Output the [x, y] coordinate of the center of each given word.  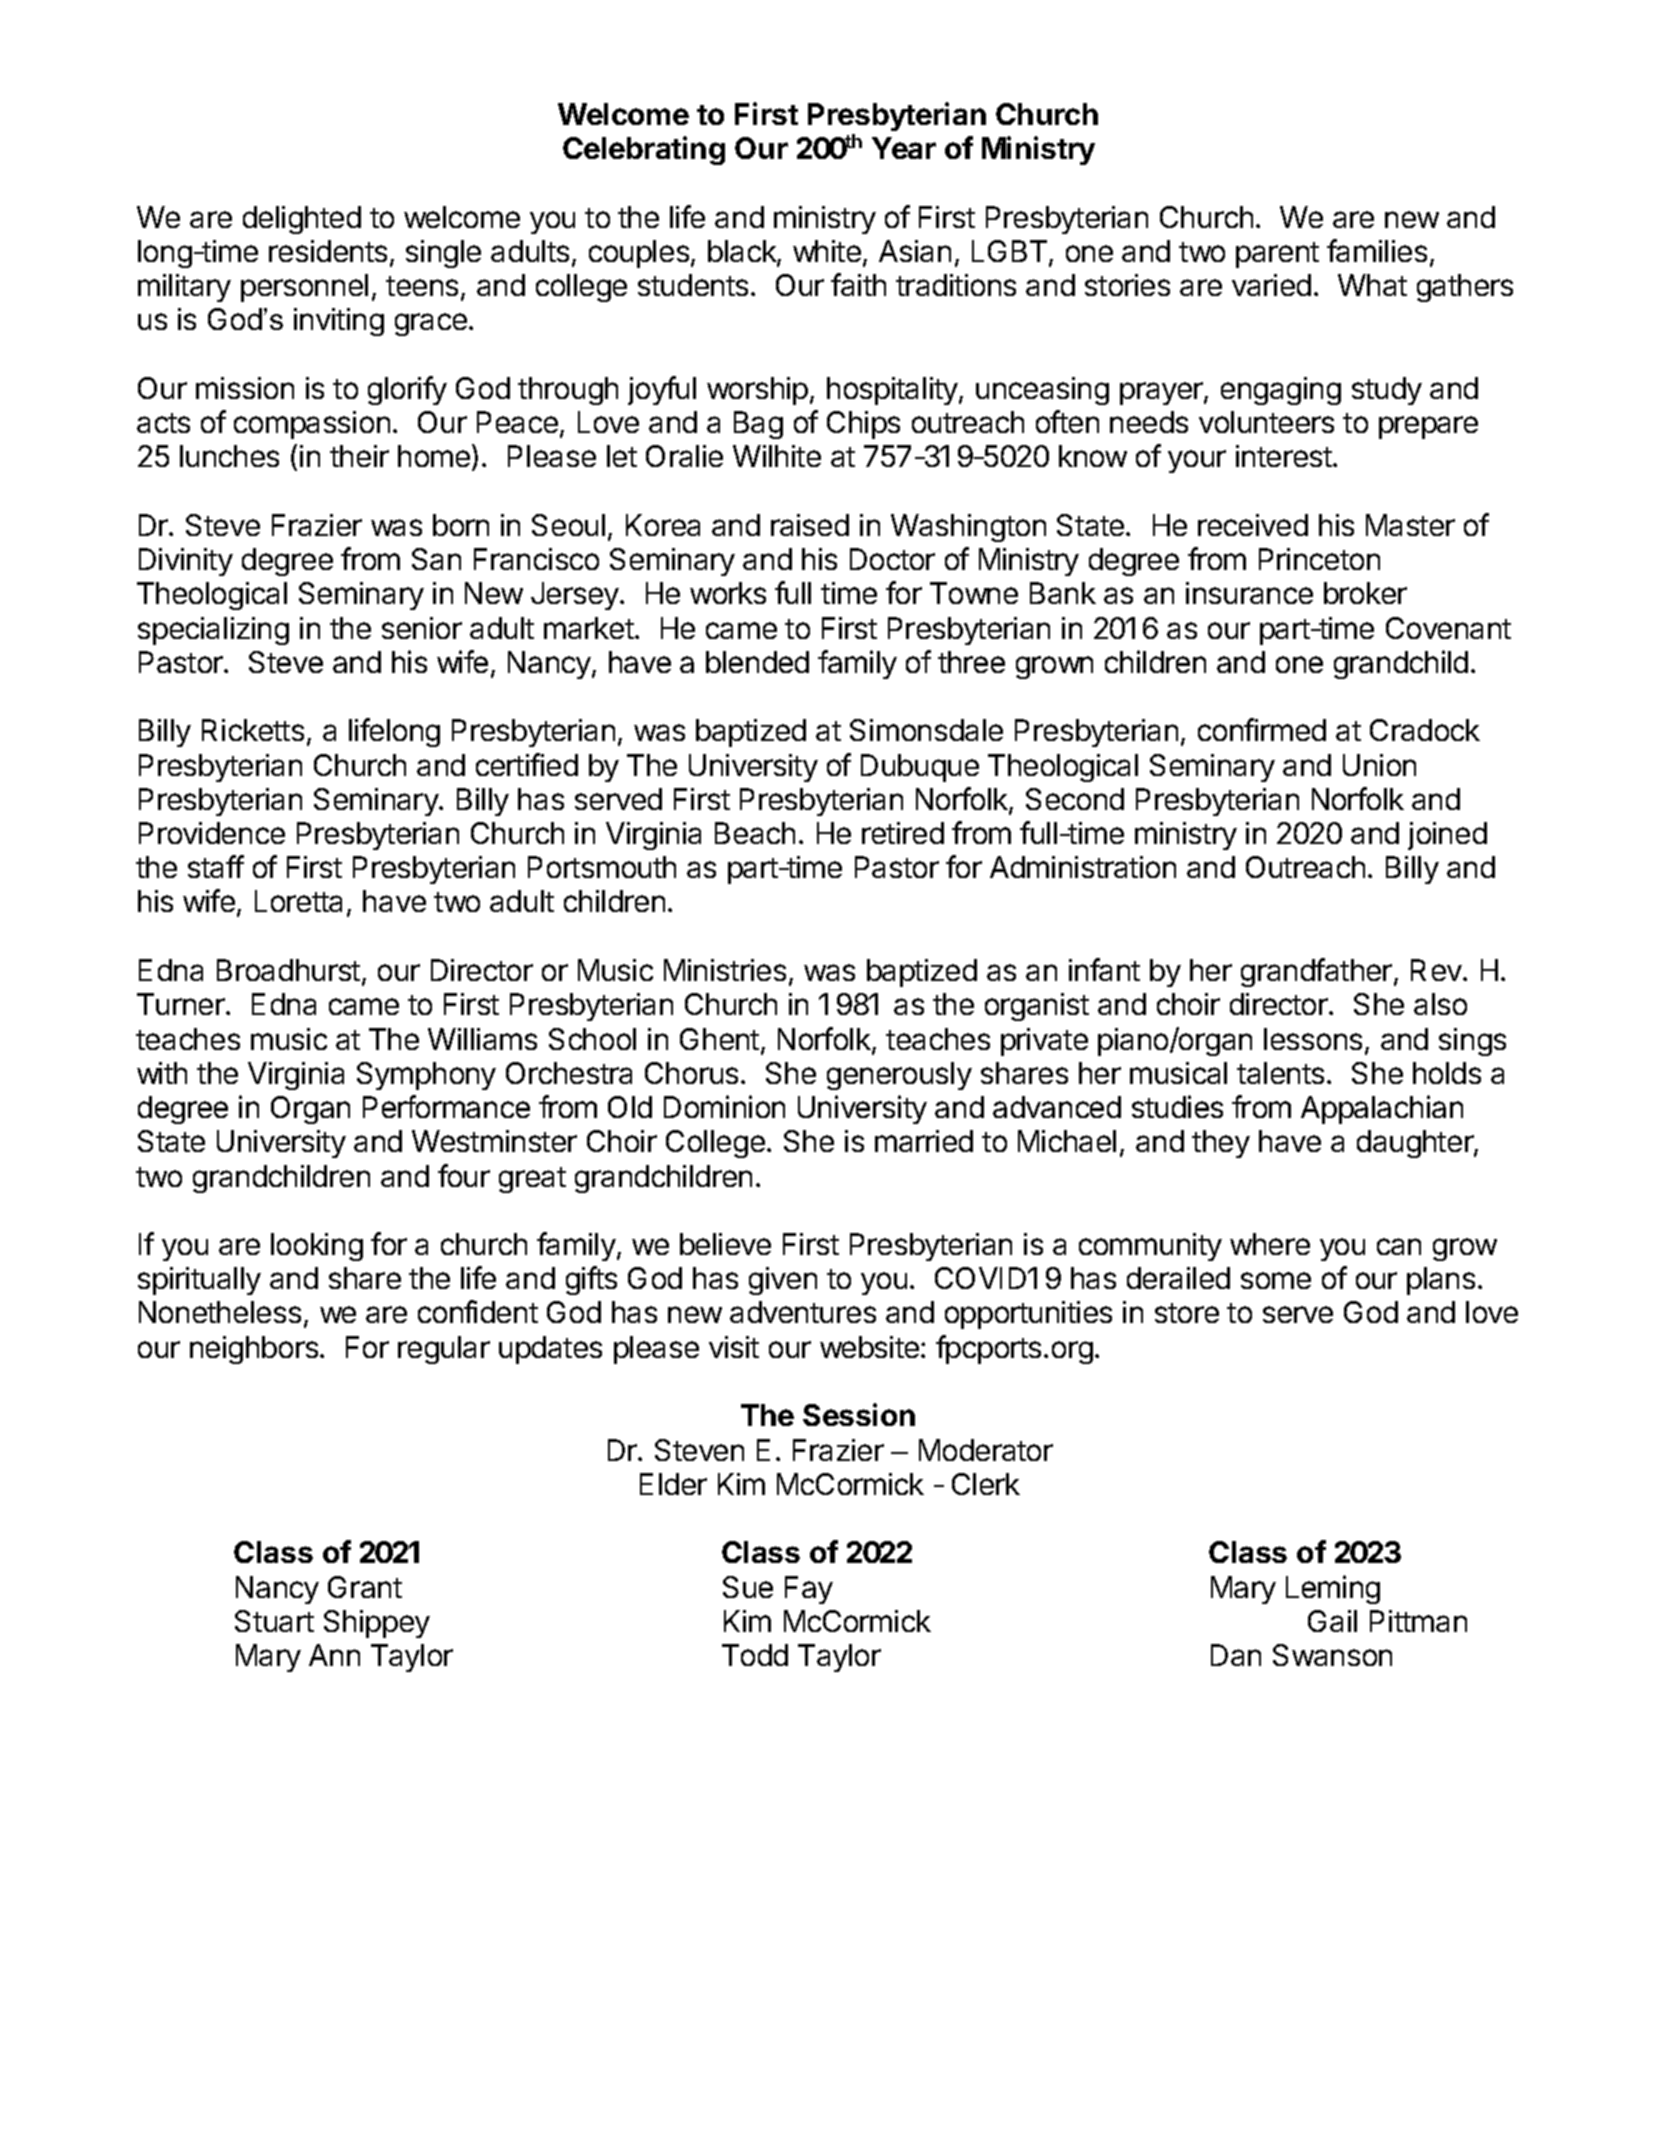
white [827, 251]
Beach [755, 833]
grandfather [1316, 972]
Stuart [274, 1621]
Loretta [298, 901]
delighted [302, 220]
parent [1277, 255]
